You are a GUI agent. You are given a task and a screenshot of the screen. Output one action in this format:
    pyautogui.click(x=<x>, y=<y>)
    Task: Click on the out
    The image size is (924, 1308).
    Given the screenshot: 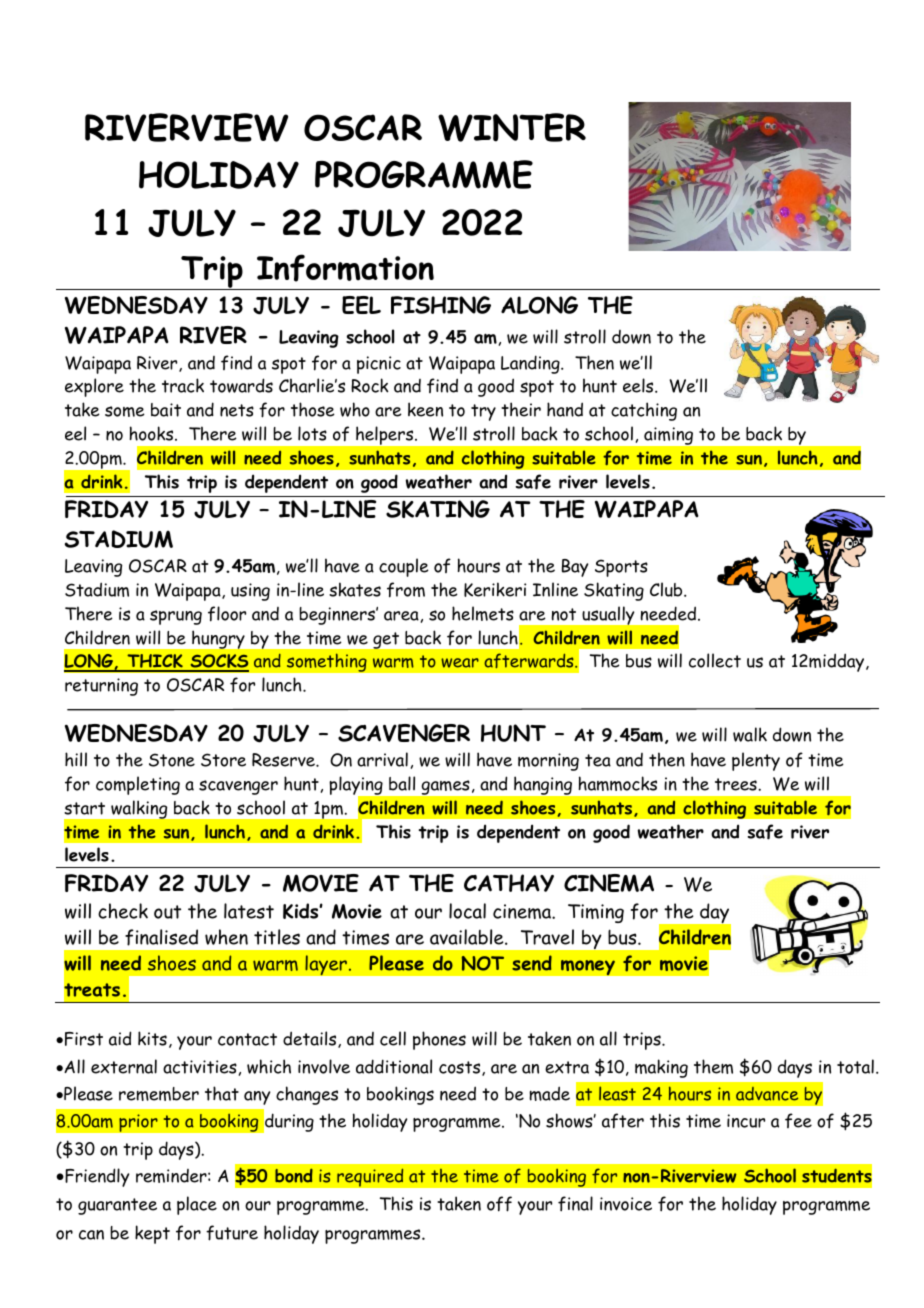 What is the action you would take?
    pyautogui.click(x=167, y=912)
